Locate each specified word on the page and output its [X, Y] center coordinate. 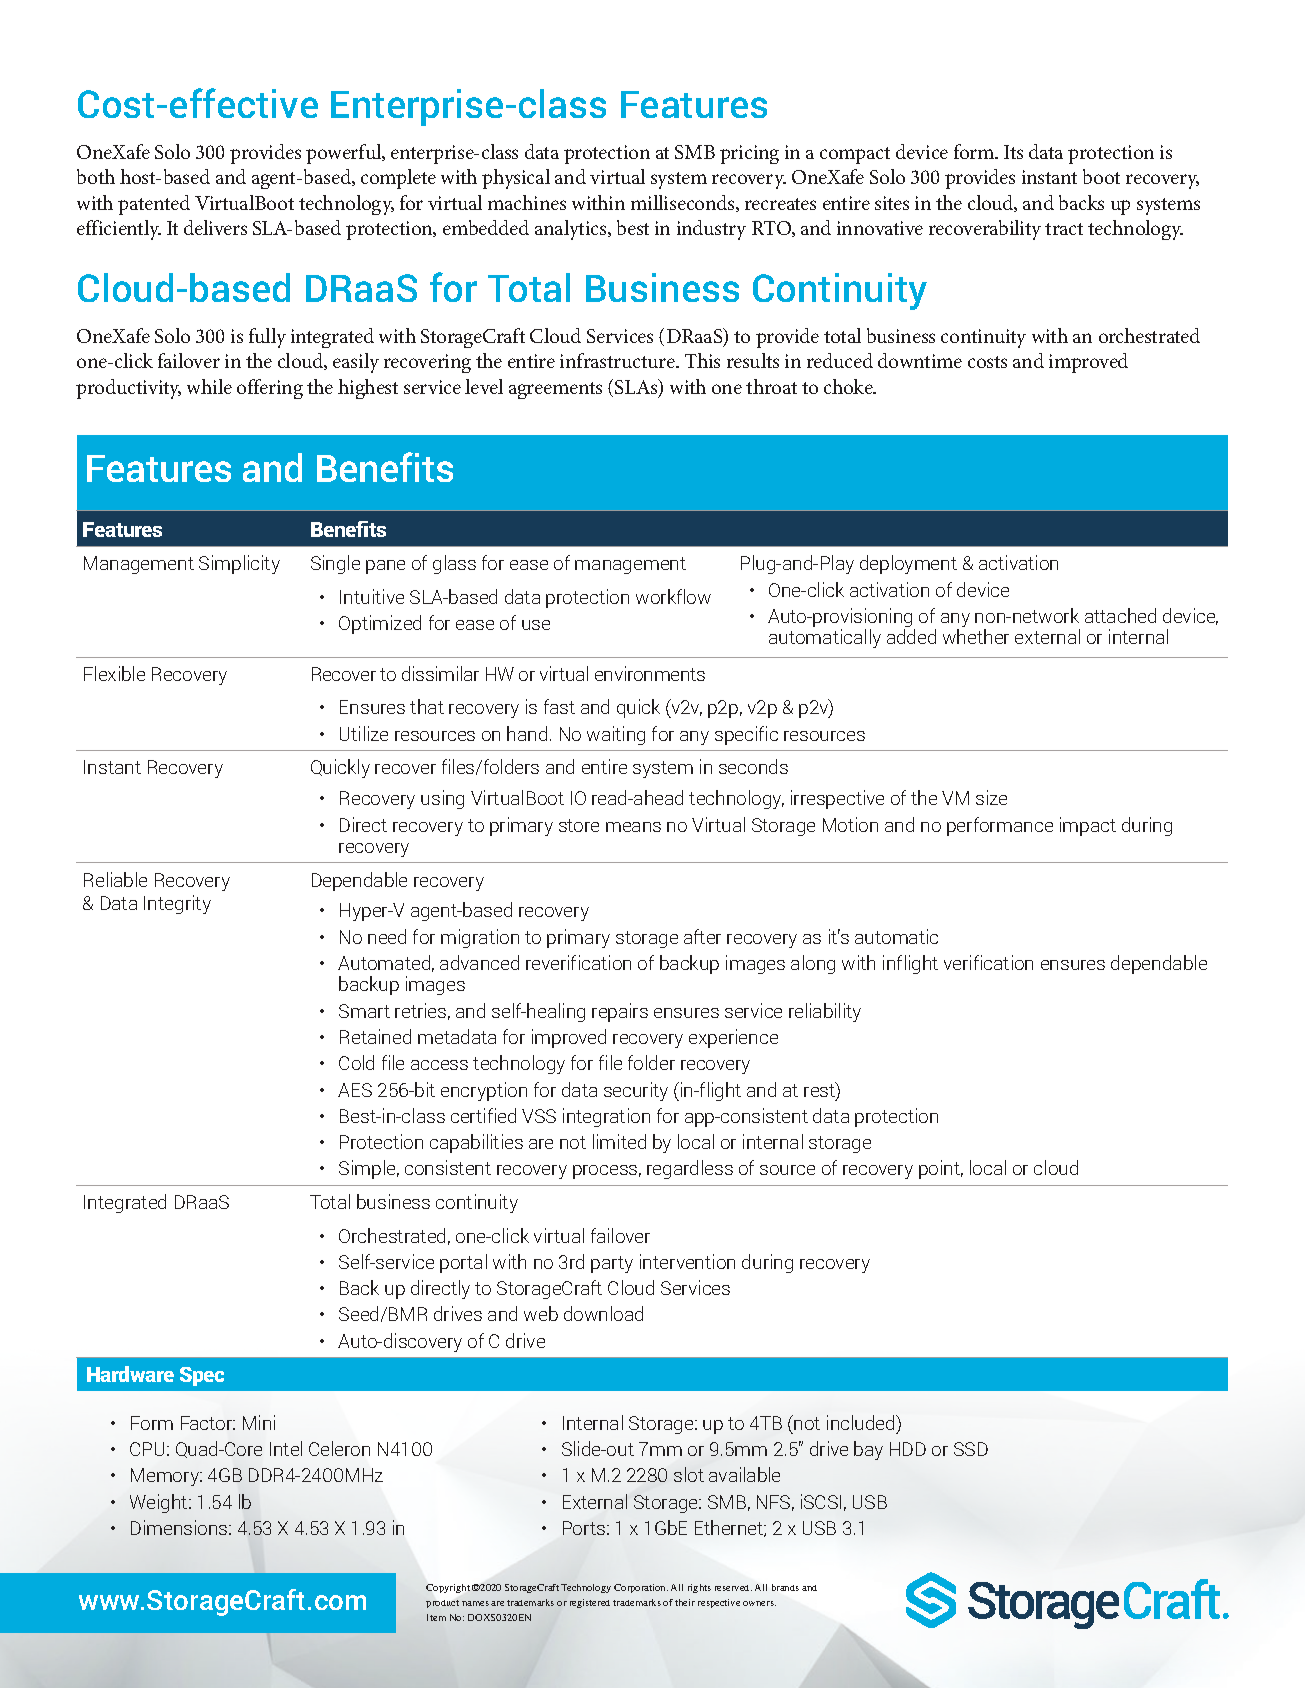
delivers [215, 227]
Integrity [177, 904]
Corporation [641, 1588]
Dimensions [180, 1527]
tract [1064, 229]
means [633, 827]
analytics [572, 230]
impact [1088, 826]
